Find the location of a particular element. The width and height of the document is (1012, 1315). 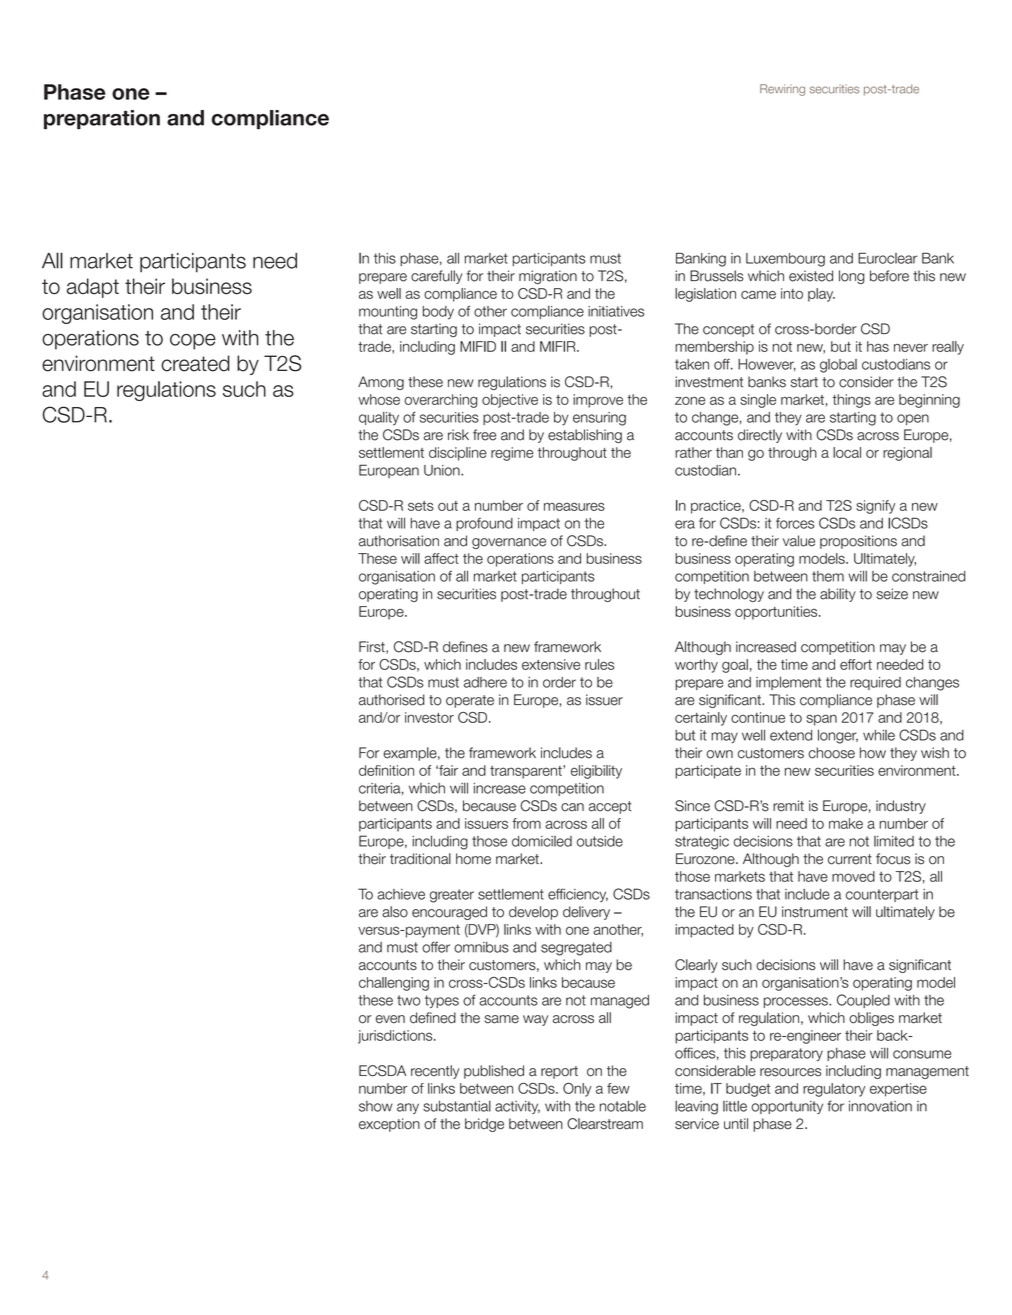

Rewiring is located at coordinates (782, 90).
